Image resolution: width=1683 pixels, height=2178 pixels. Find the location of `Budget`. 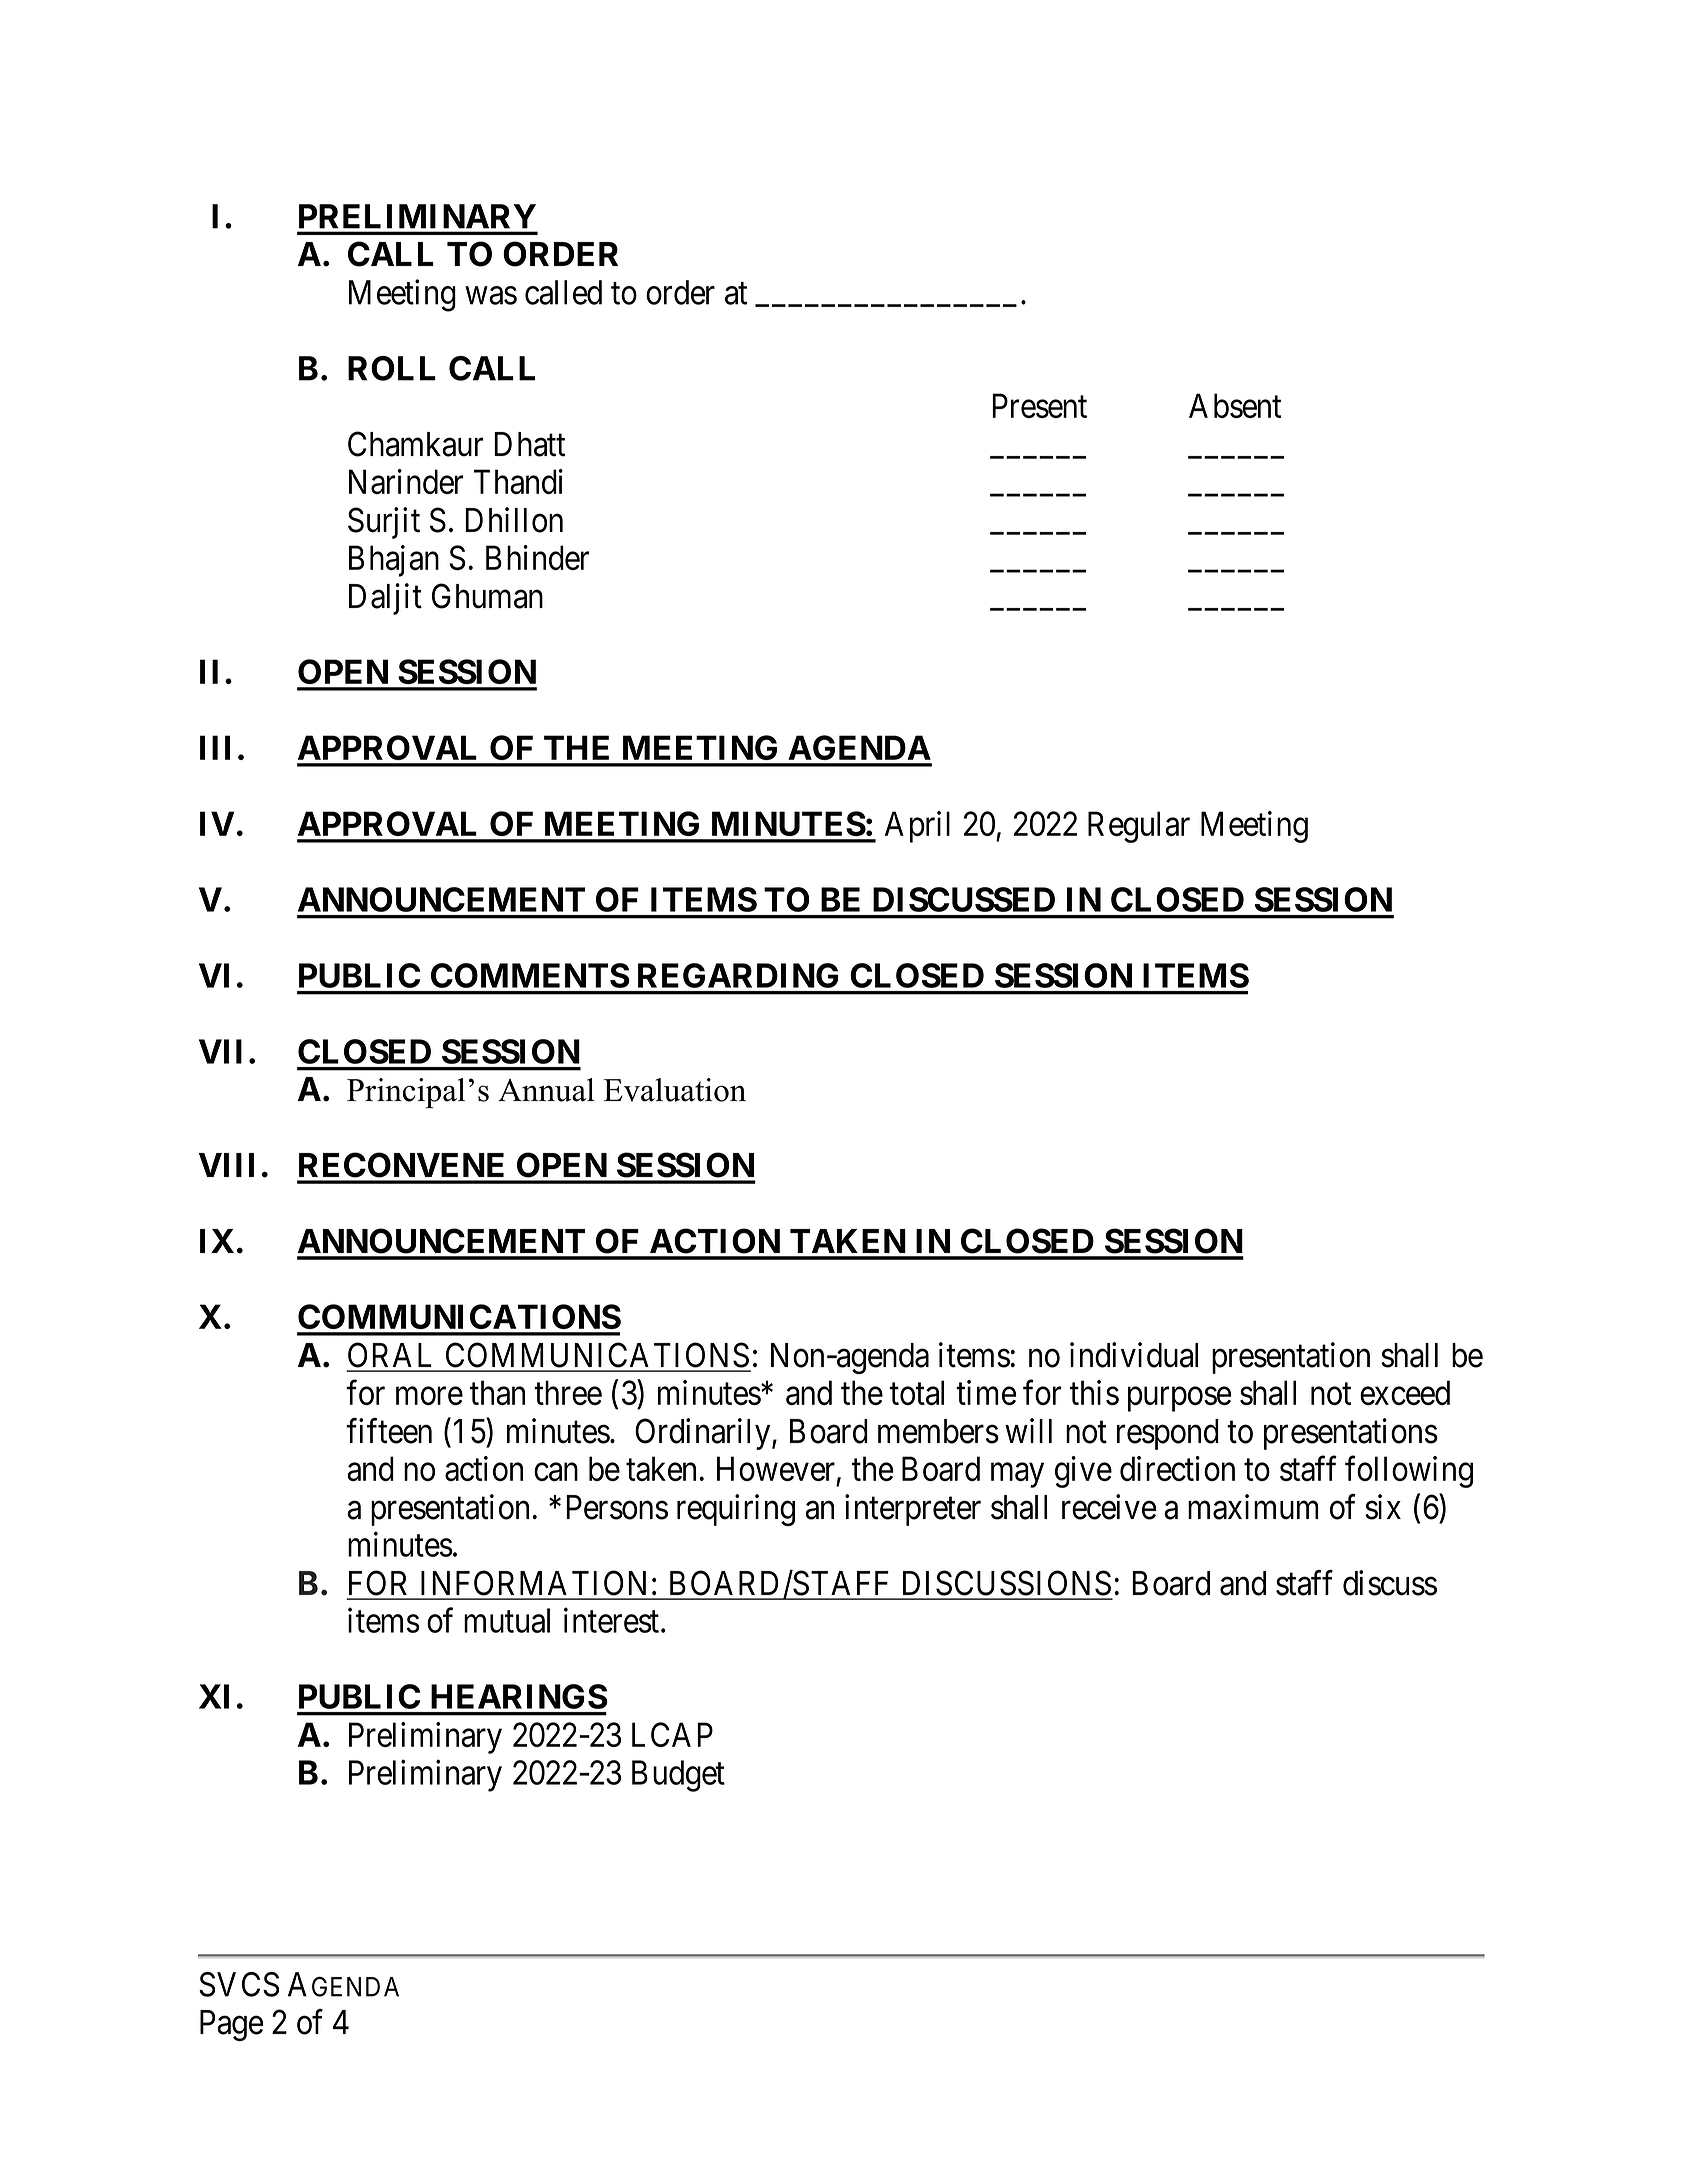

Budget is located at coordinates (678, 1776).
